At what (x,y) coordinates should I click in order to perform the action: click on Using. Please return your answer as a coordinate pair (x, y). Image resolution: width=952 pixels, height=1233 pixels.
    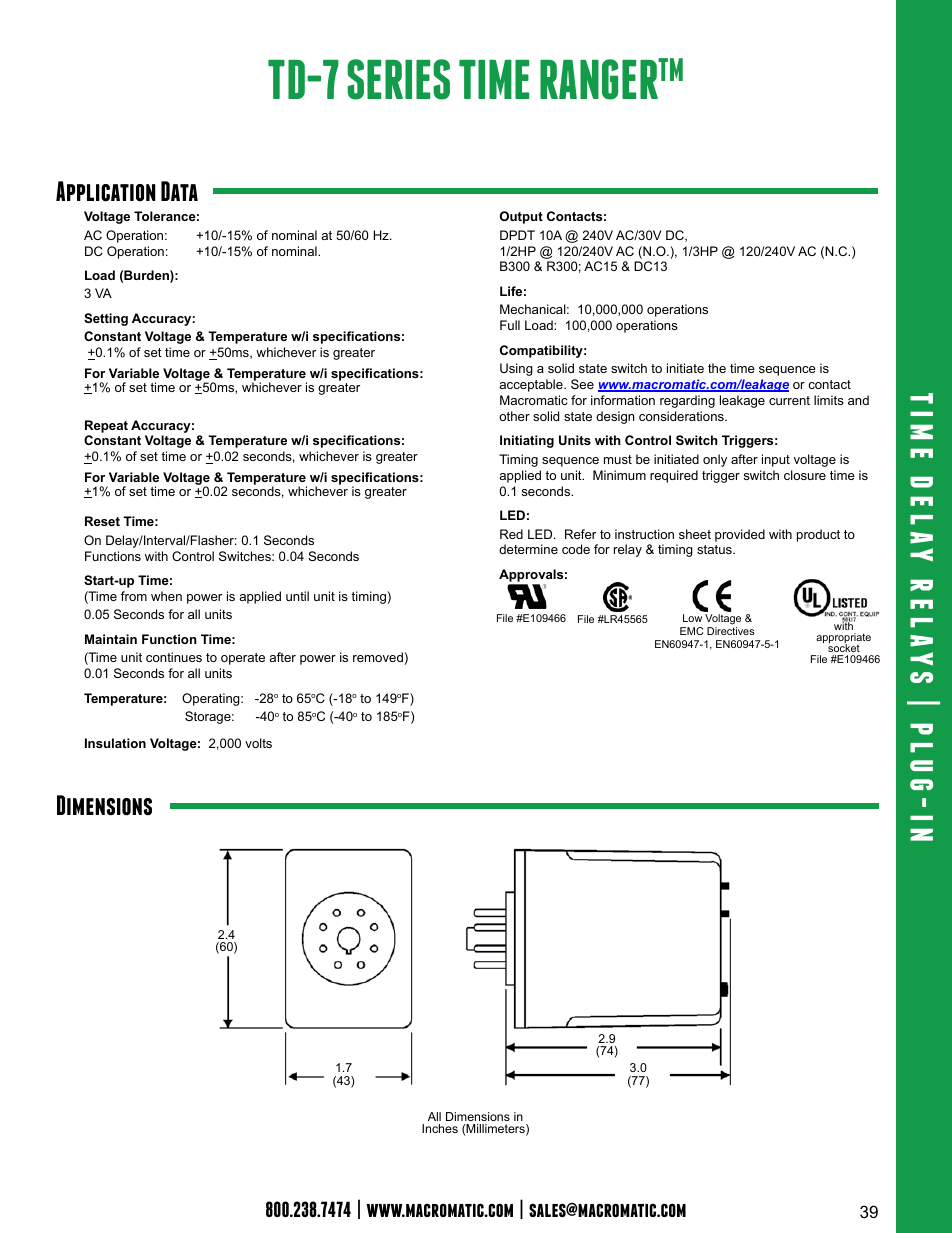
    Looking at the image, I should click on (516, 369).
